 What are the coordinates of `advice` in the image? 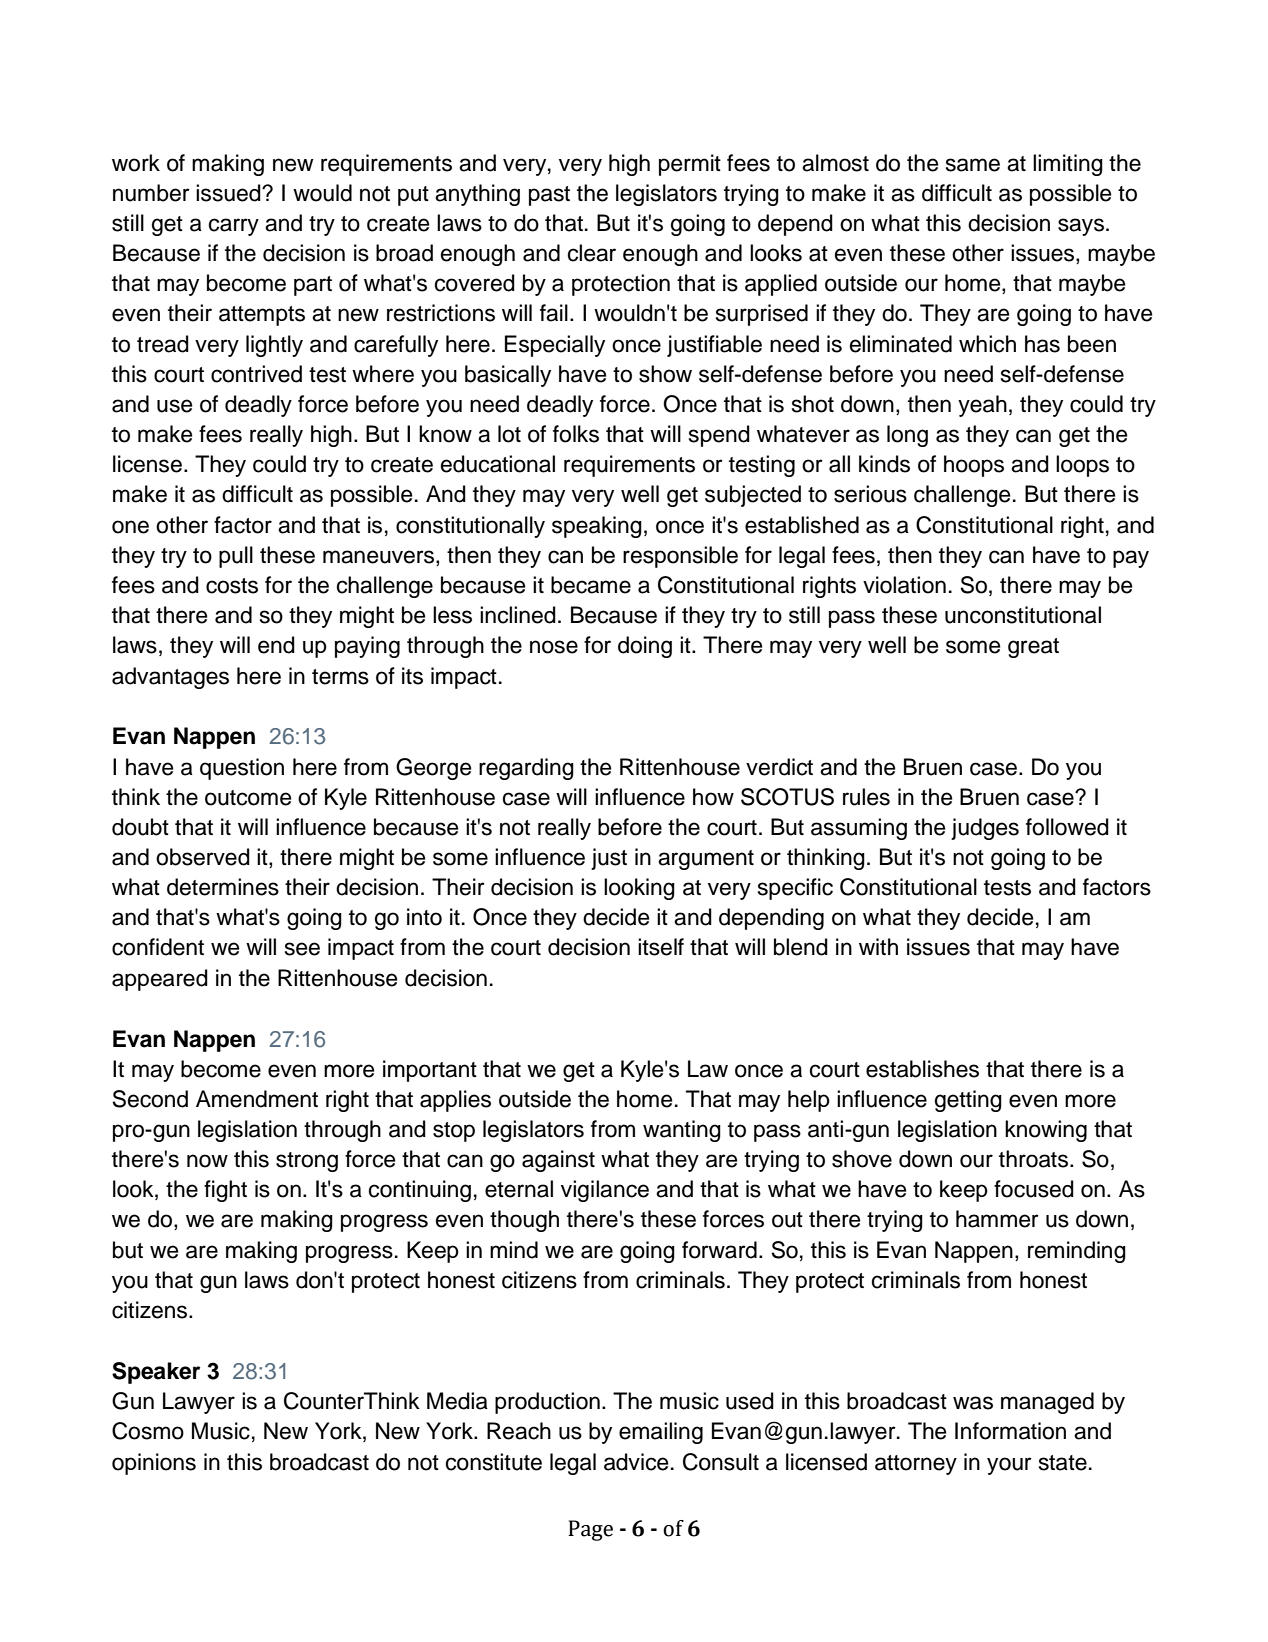 It's located at (636, 1462).
